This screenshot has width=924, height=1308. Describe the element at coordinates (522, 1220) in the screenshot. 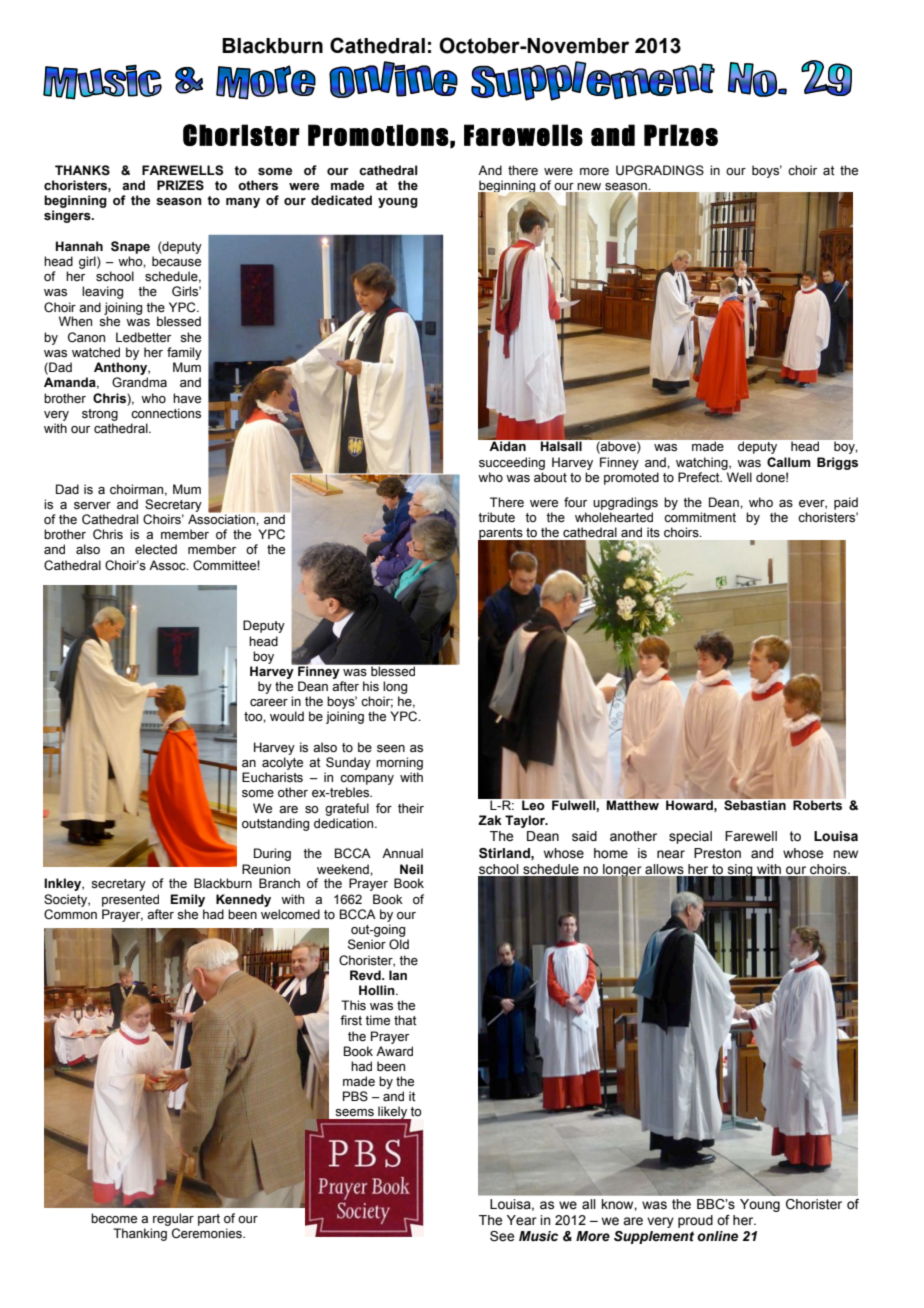

I see `Year` at that location.
